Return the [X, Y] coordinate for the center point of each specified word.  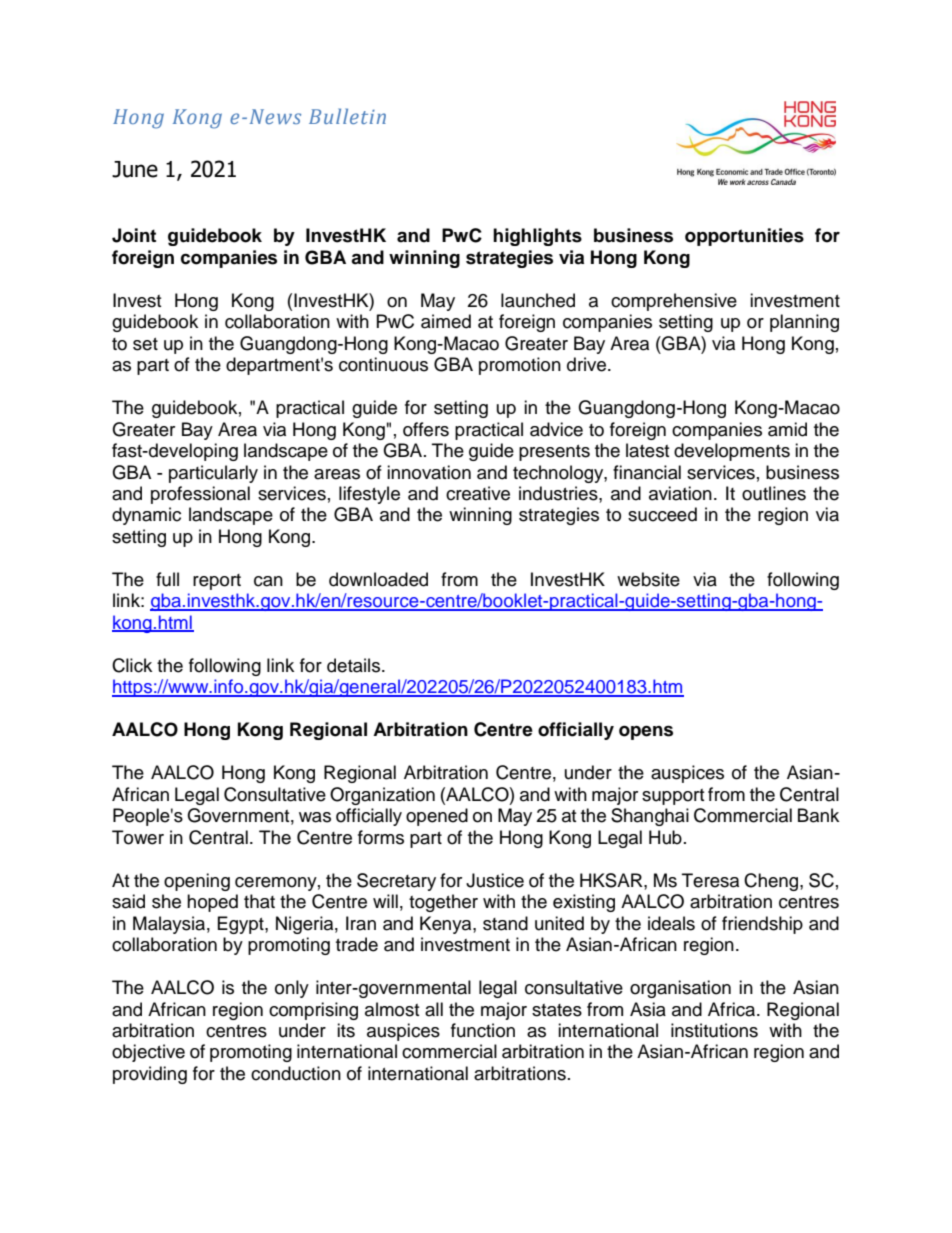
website [648, 579]
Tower [138, 837]
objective [148, 1053]
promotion [520, 366]
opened [437, 817]
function [483, 1030]
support [673, 797]
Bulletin [347, 116]
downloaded [378, 579]
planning [804, 323]
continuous [383, 364]
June [135, 169]
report [217, 582]
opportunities [744, 237]
